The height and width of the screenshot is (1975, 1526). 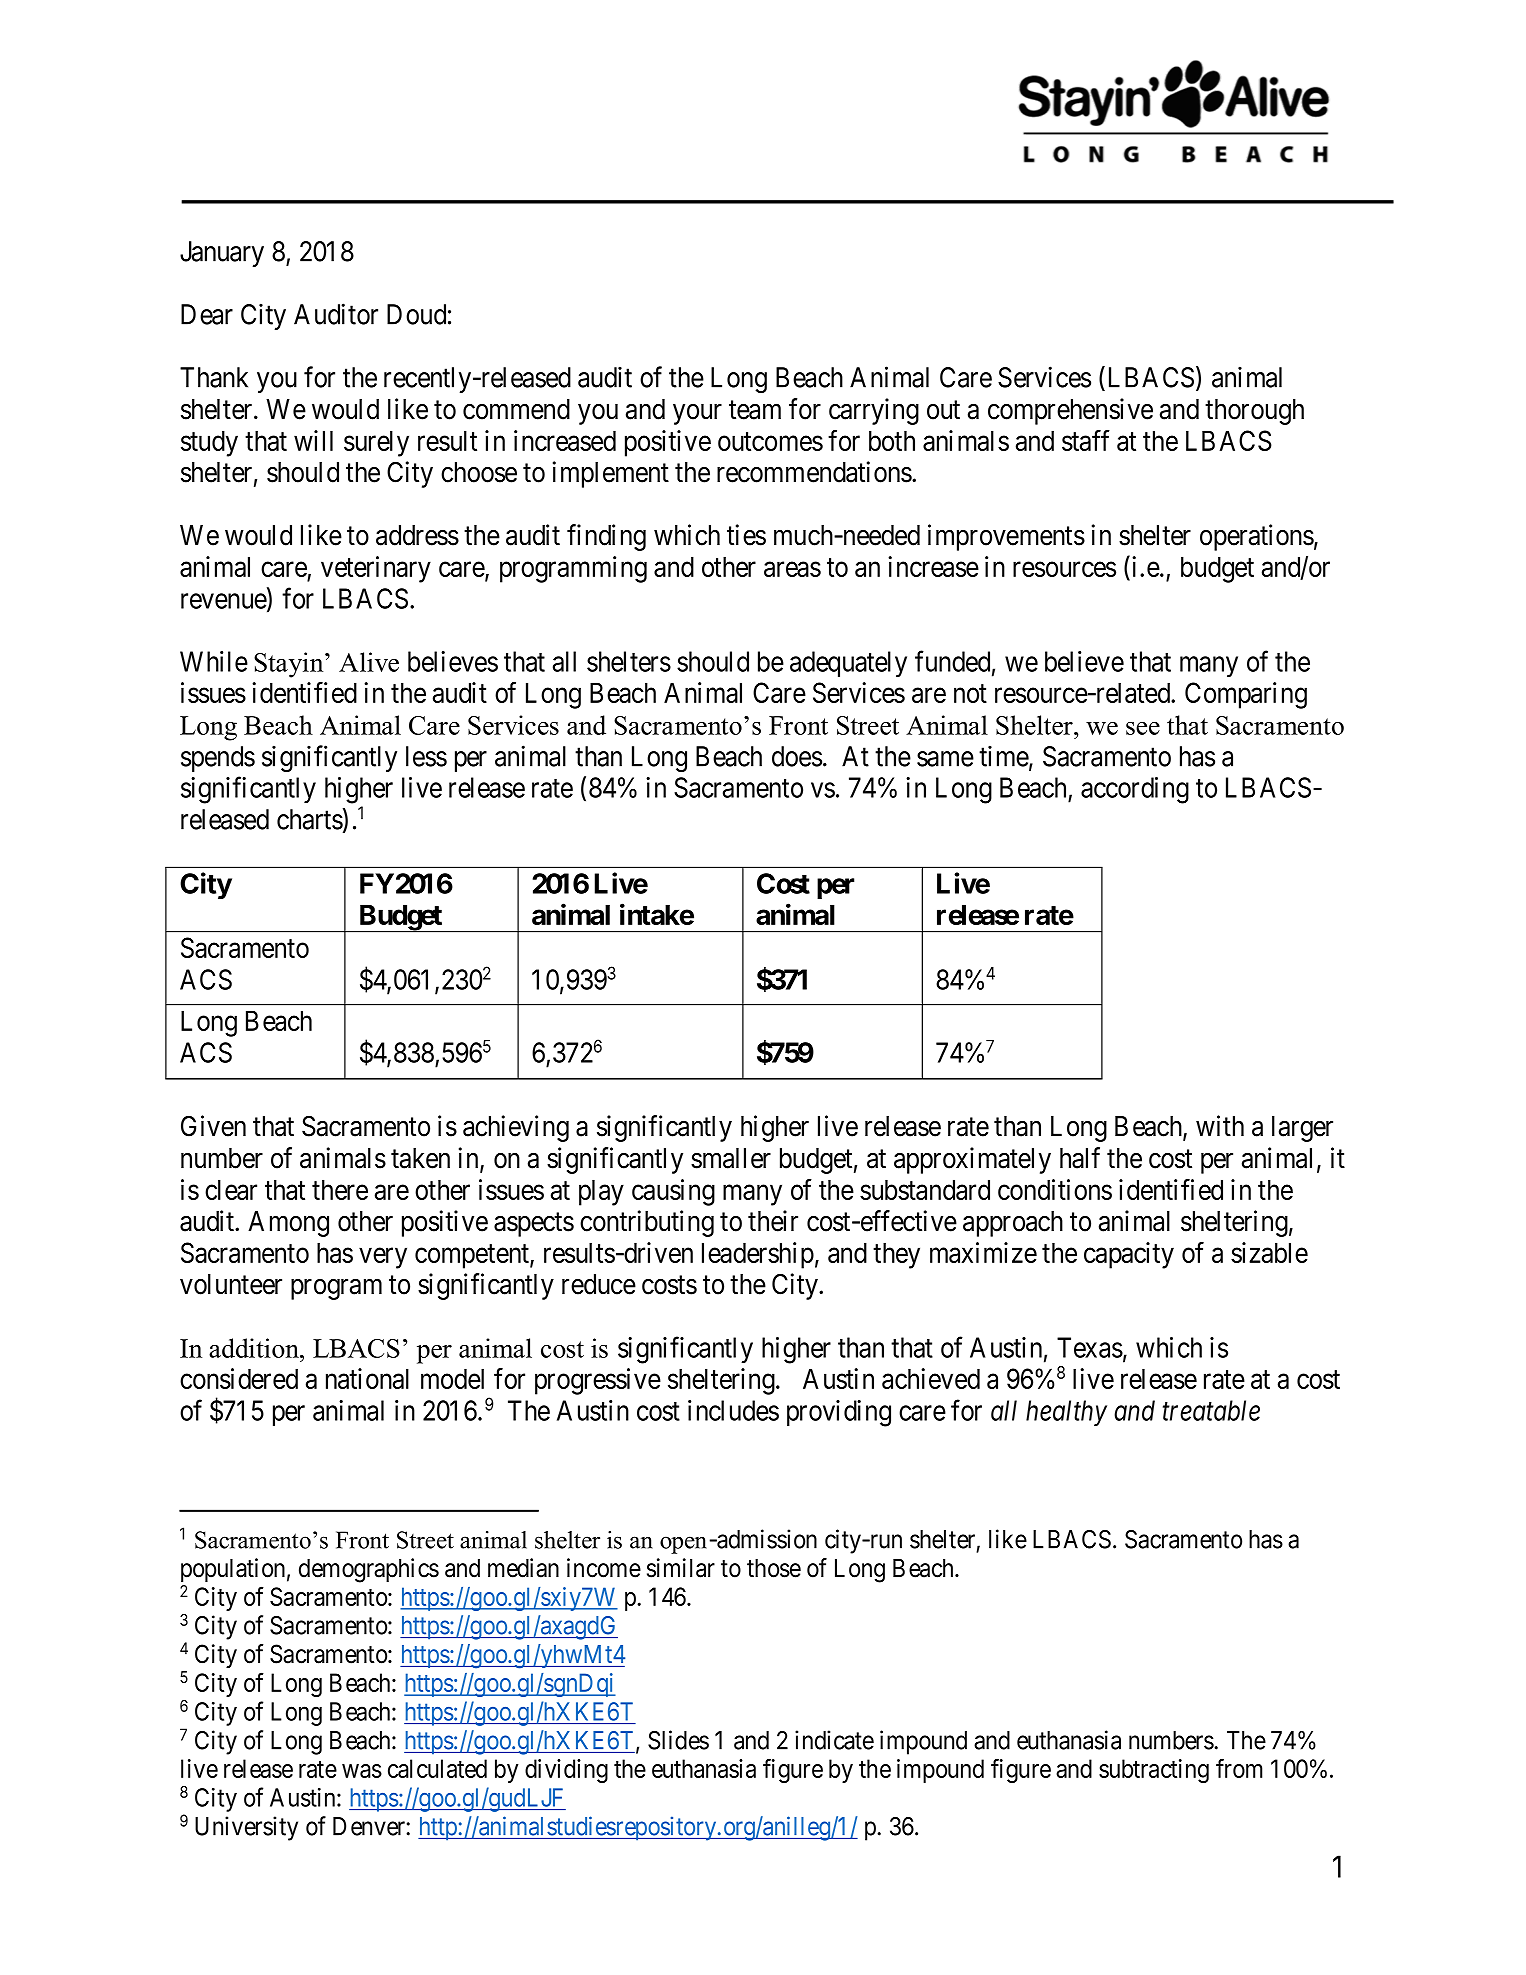 What do you see at coordinates (1254, 412) in the screenshot?
I see `thorough` at bounding box center [1254, 412].
